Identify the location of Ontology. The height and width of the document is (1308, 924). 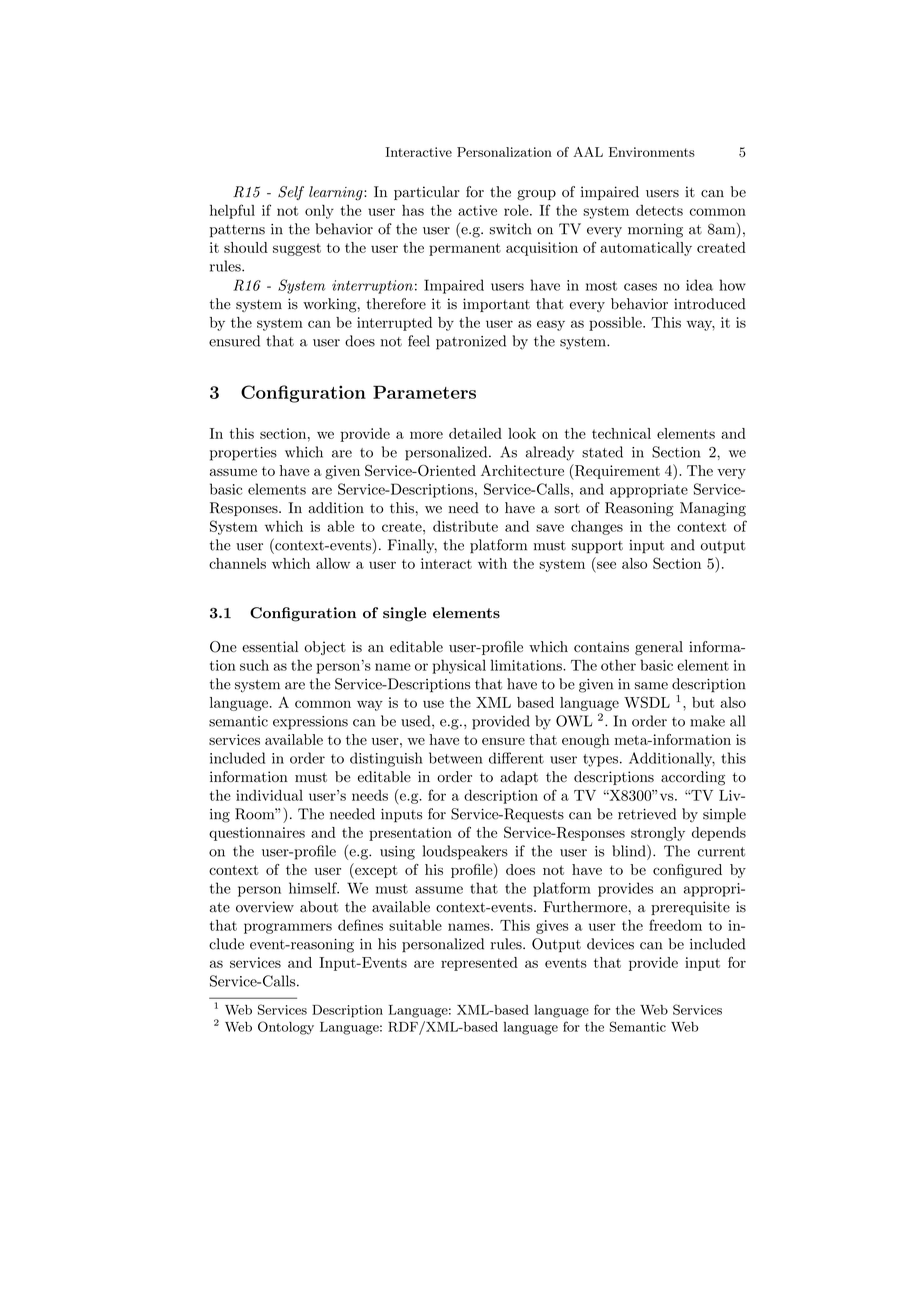
(286, 1028).
